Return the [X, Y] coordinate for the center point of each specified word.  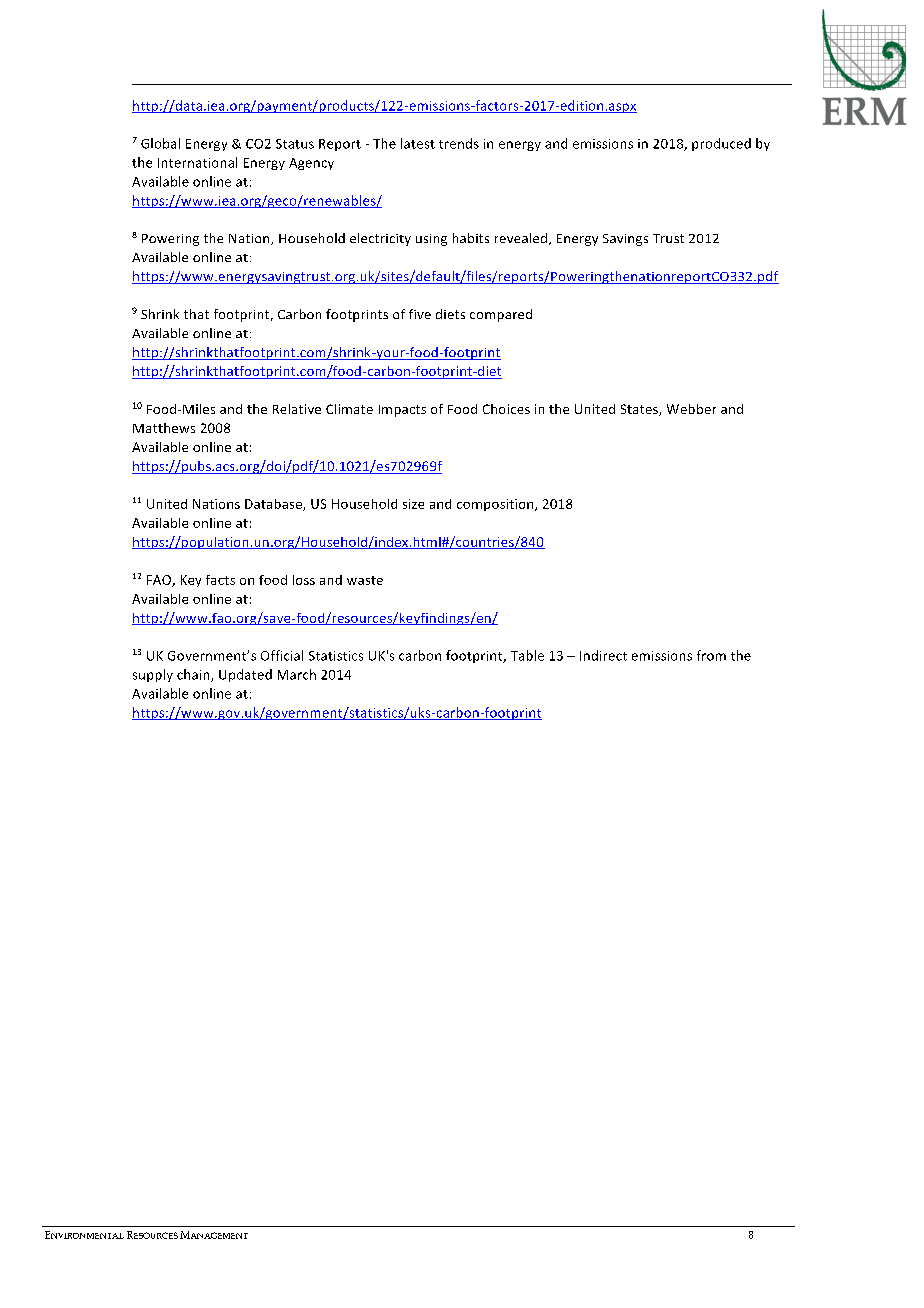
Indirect [603, 655]
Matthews [164, 428]
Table [527, 655]
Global [160, 143]
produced [721, 144]
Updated [245, 675]
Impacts [402, 411]
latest [418, 143]
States [640, 410]
